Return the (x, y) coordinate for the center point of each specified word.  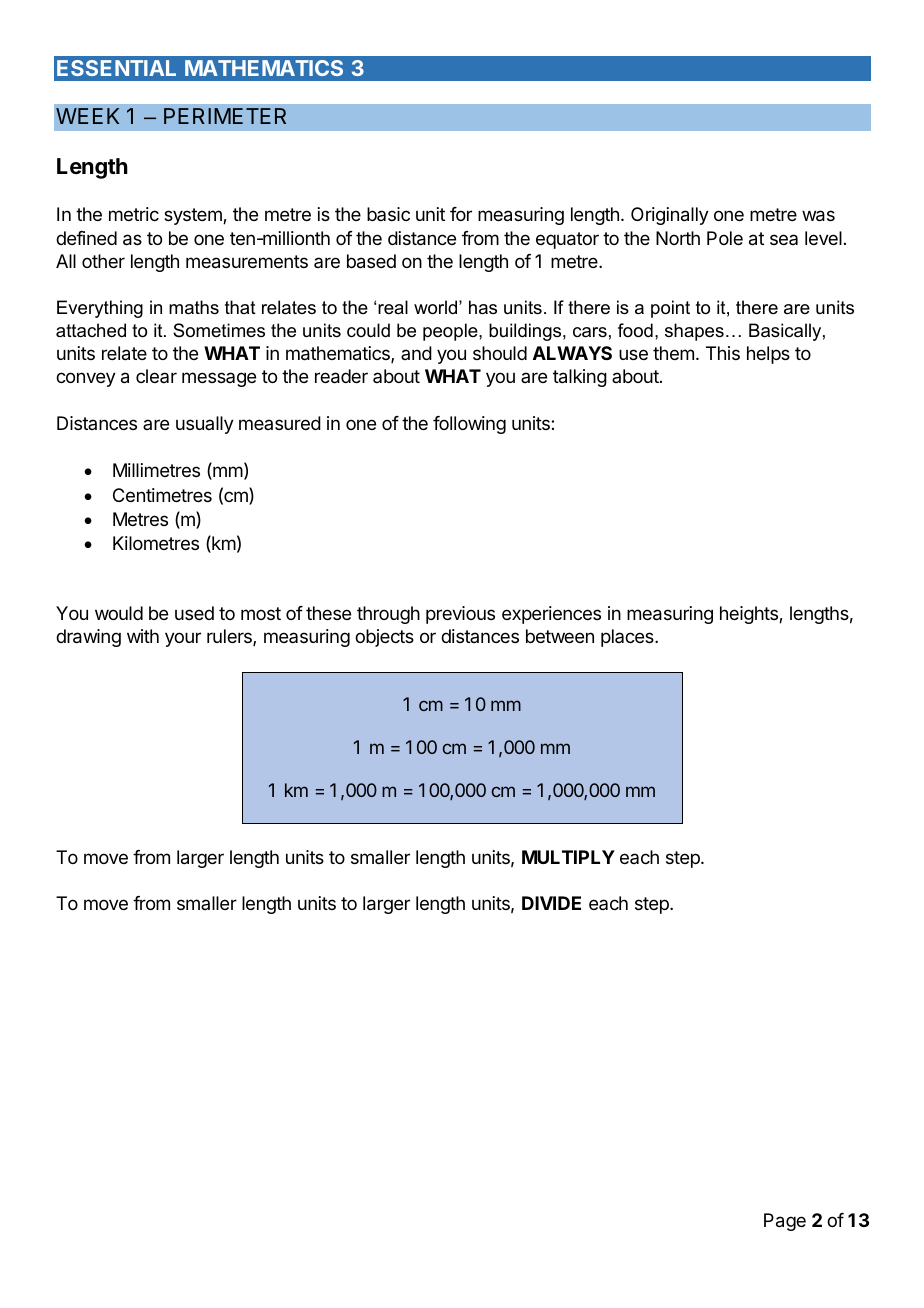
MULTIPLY (568, 857)
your (183, 639)
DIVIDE (551, 903)
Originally (670, 216)
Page (785, 1222)
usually (205, 425)
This (723, 353)
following (469, 425)
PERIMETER (225, 116)
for (461, 214)
